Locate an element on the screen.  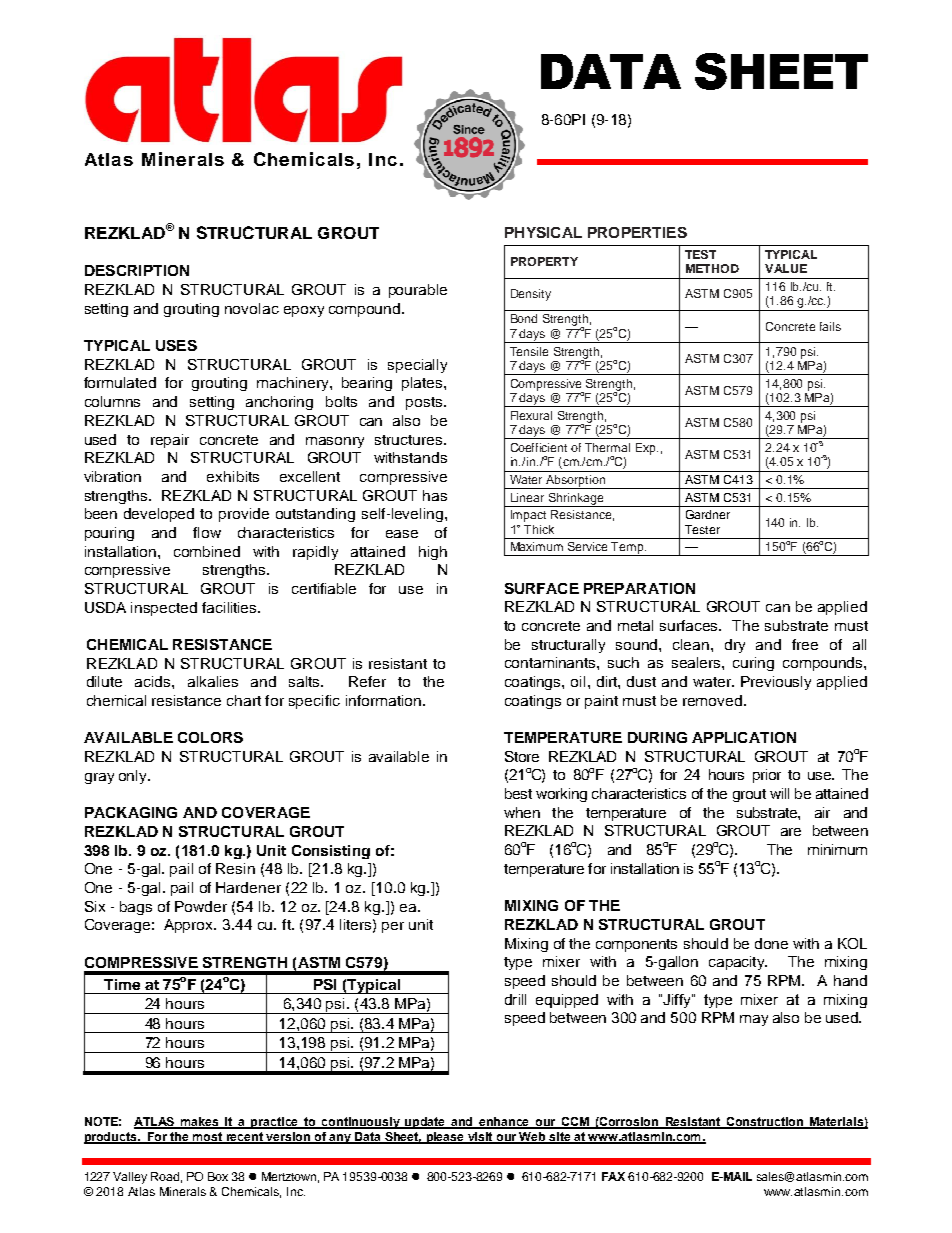
makes is located at coordinates (200, 1123).
